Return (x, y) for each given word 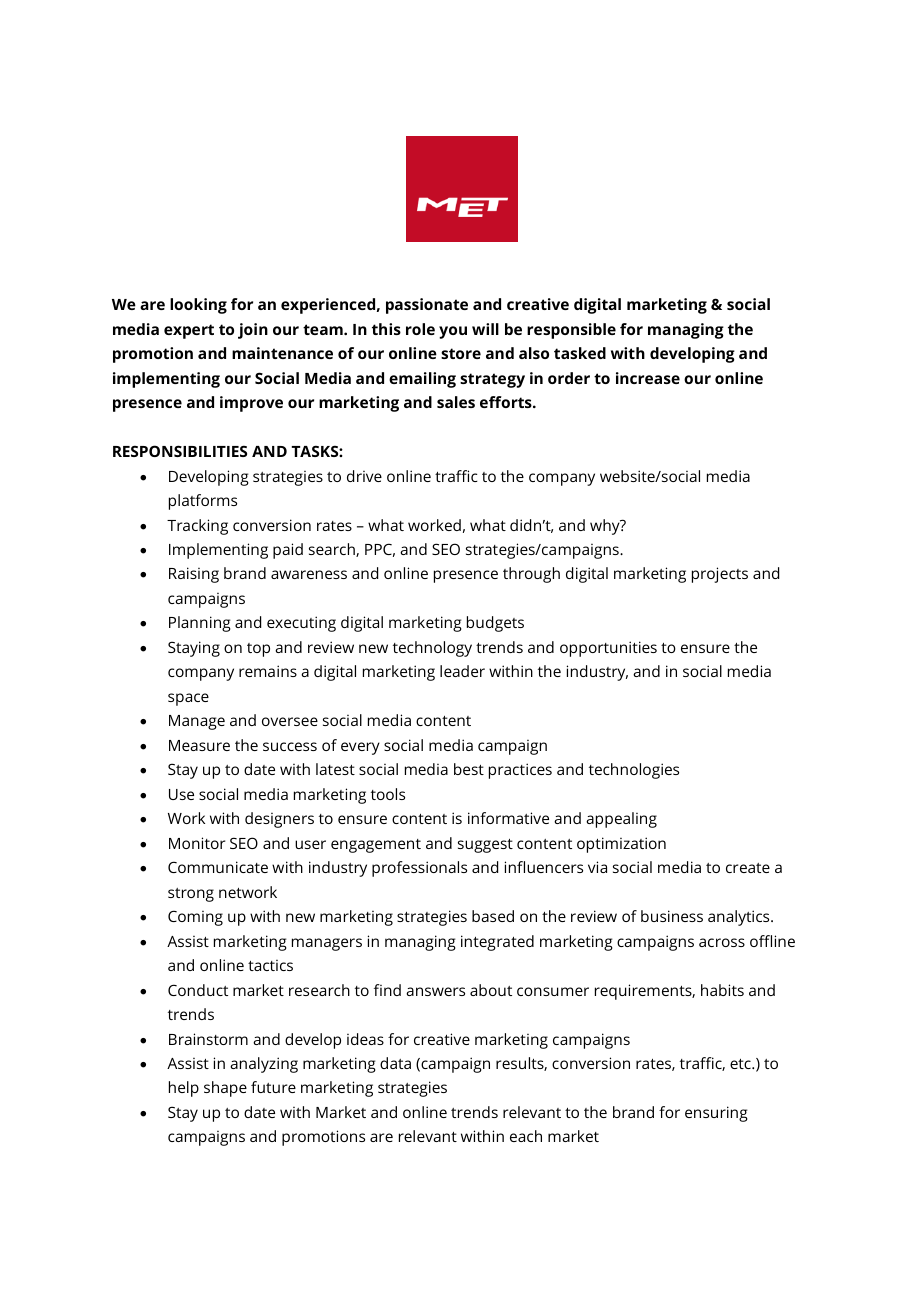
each (526, 1136)
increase (648, 378)
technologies (634, 771)
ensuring (716, 1114)
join (253, 331)
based (493, 916)
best (469, 769)
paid (288, 551)
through (531, 575)
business (672, 916)
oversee (290, 721)
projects (720, 575)
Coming (195, 918)
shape (225, 1089)
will (485, 329)
